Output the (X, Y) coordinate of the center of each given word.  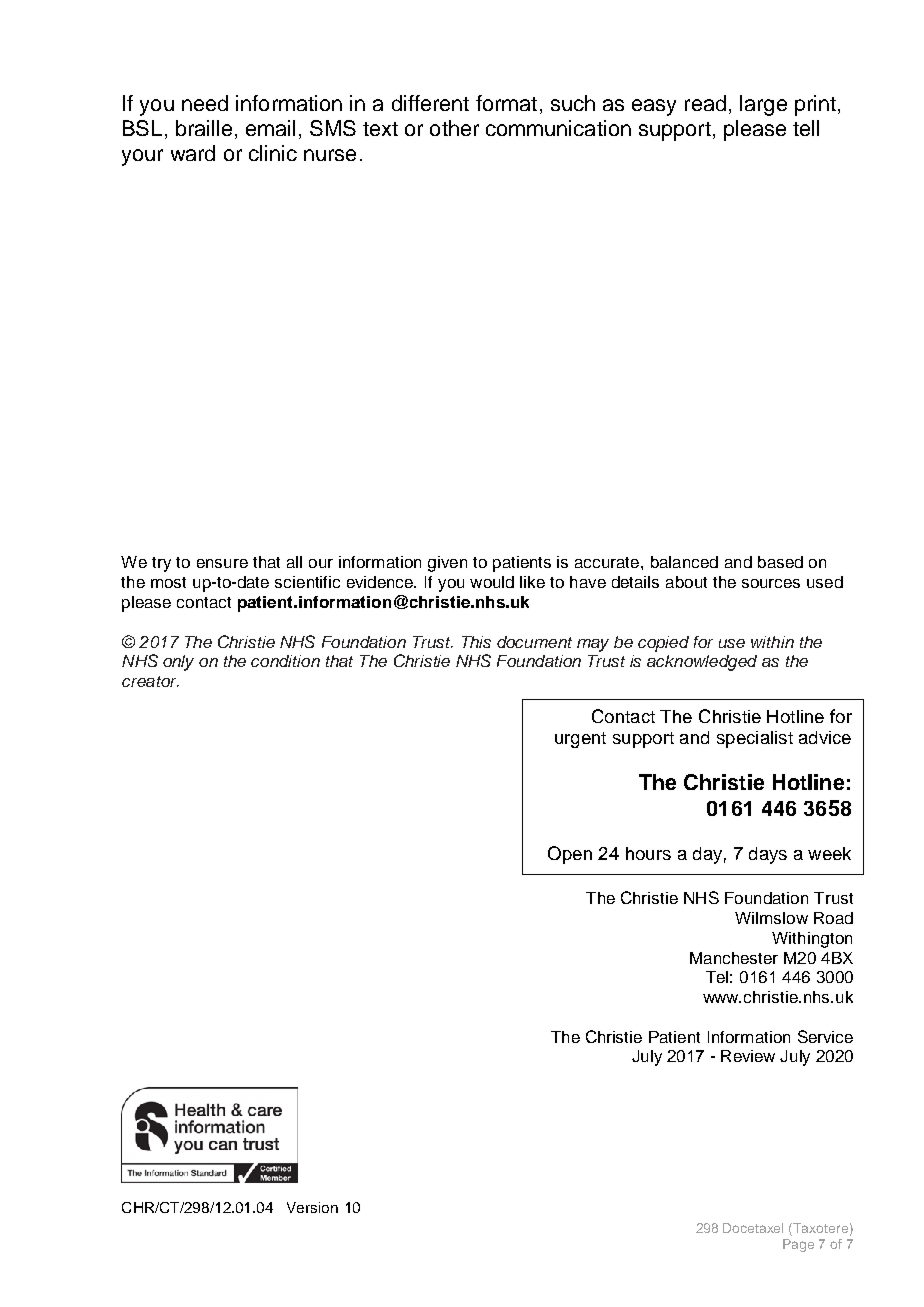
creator (150, 681)
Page (798, 1245)
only (178, 663)
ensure (222, 563)
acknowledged (702, 663)
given (447, 564)
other (454, 128)
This (476, 642)
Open (570, 855)
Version (312, 1207)
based (780, 562)
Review (748, 1056)
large (763, 105)
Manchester (734, 958)
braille (204, 128)
